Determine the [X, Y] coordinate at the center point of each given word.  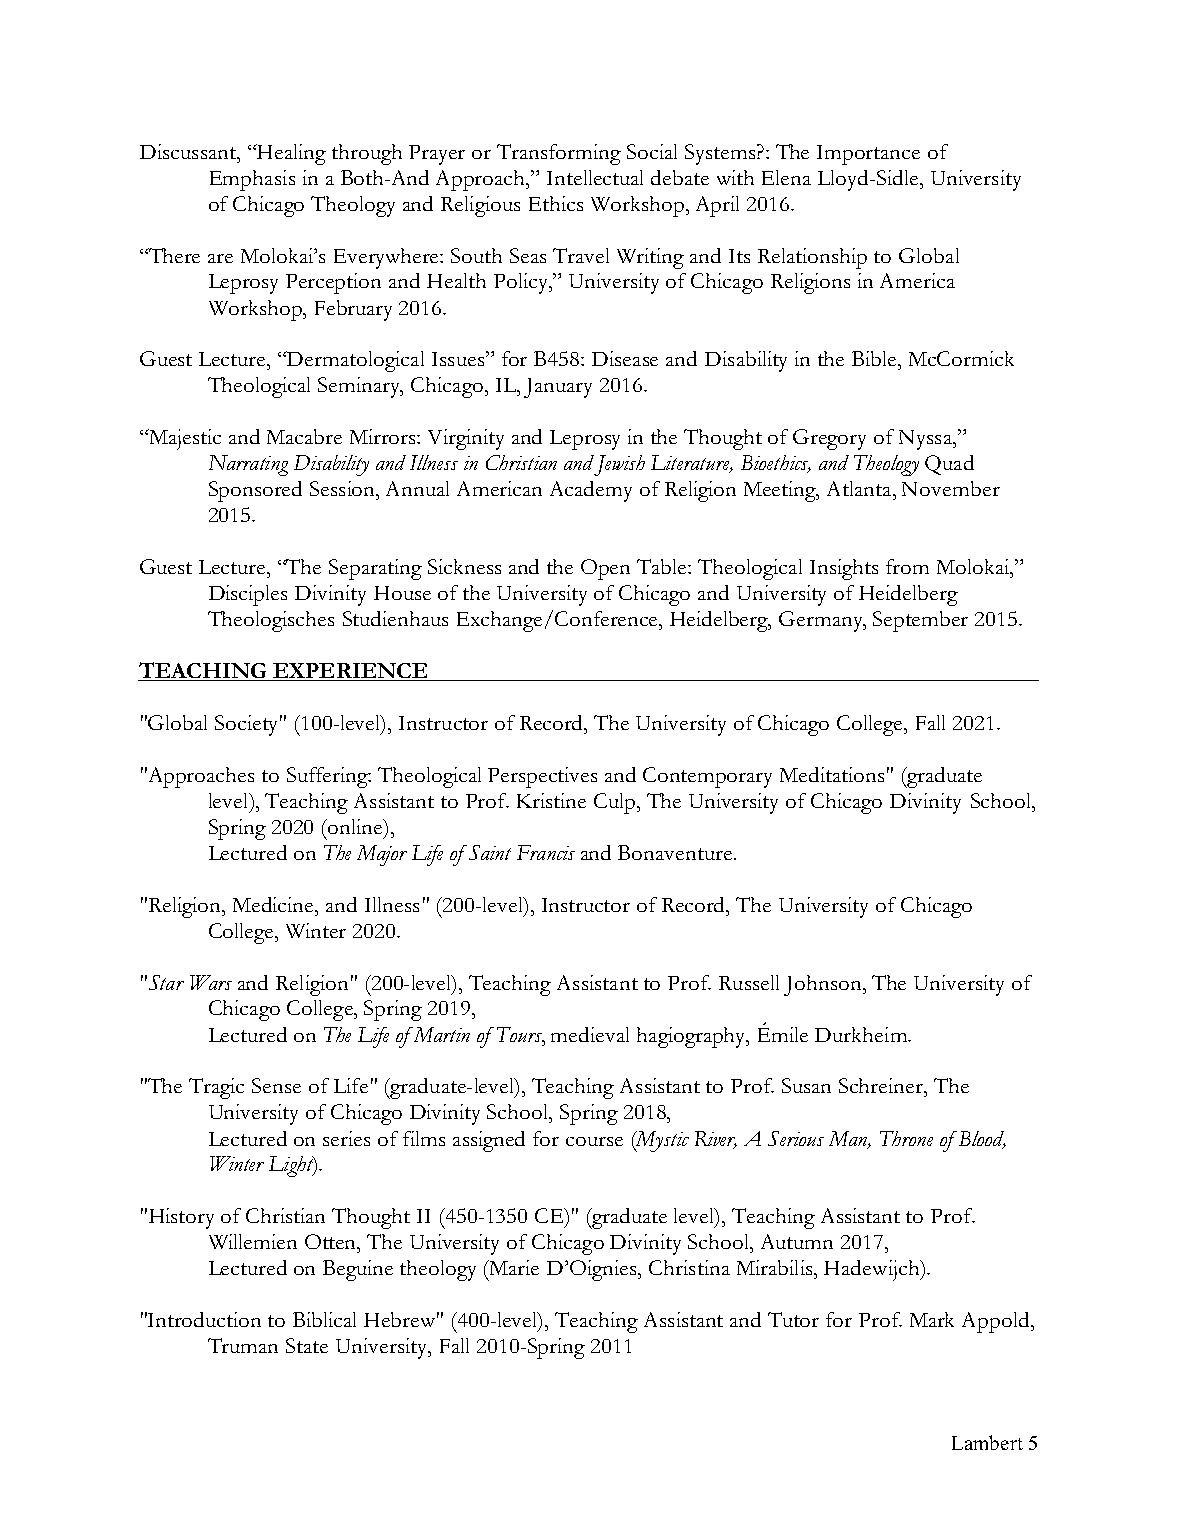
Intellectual [595, 177]
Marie [513, 1267]
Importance [868, 155]
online [355, 826]
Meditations [832, 774]
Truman [243, 1345]
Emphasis [252, 180]
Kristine [551, 800]
